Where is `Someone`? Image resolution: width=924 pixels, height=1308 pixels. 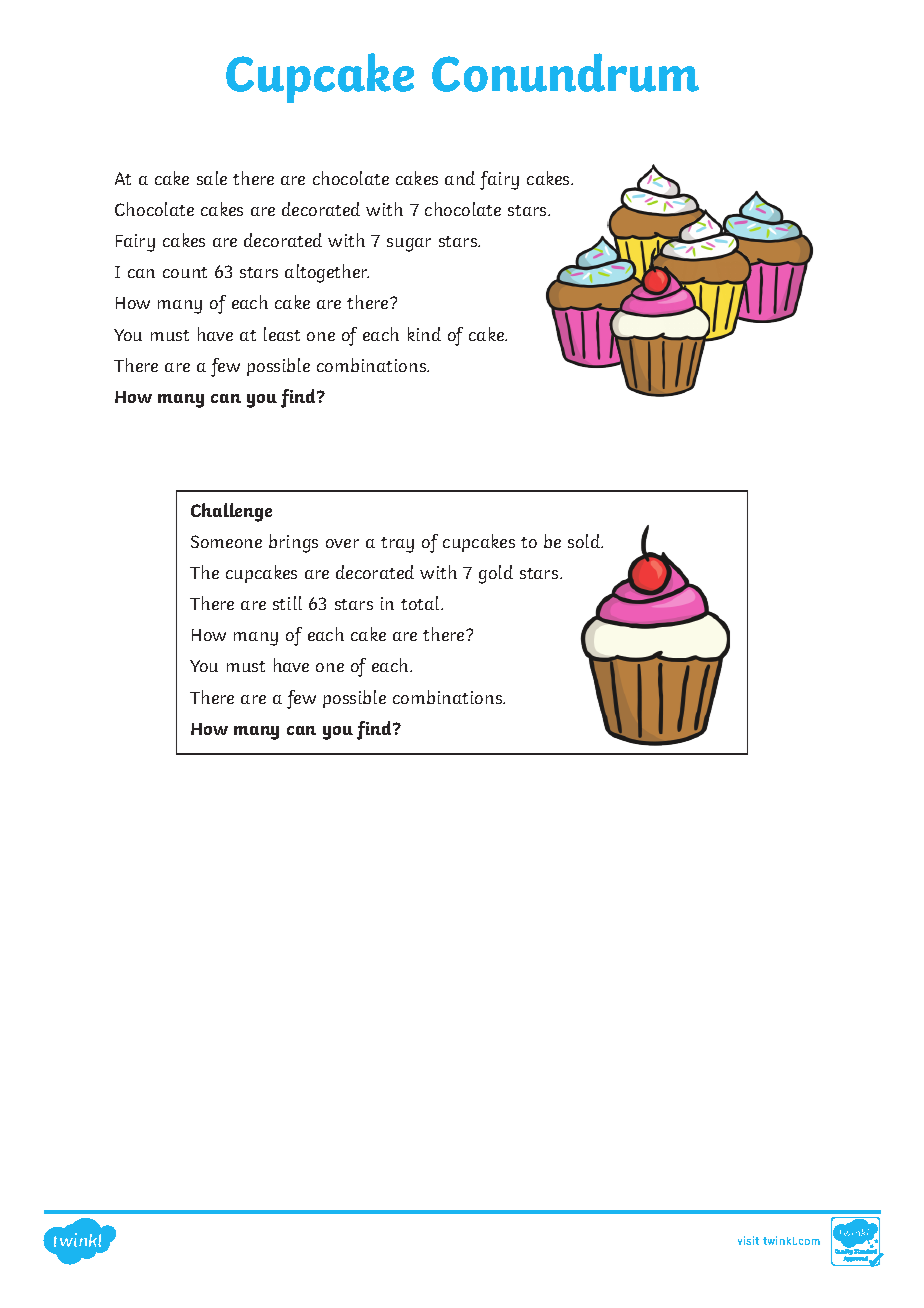
Someone is located at coordinates (226, 541).
